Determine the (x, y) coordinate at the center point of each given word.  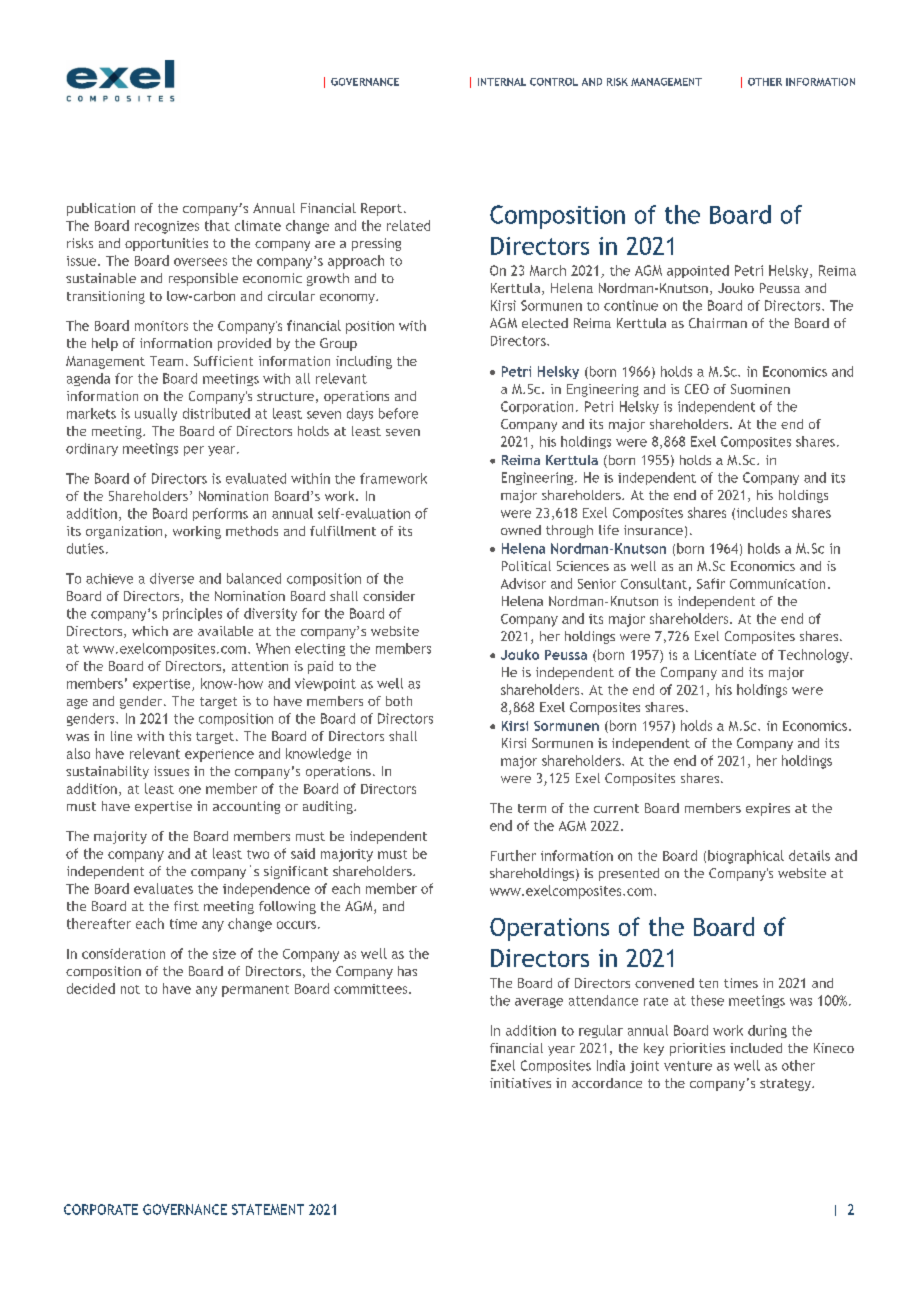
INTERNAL (502, 82)
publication (101, 209)
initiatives (520, 1083)
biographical (746, 857)
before (398, 413)
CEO (697, 389)
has (407, 971)
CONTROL (554, 82)
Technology (814, 656)
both (399, 701)
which (150, 631)
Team (166, 361)
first (186, 906)
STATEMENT (268, 1209)
